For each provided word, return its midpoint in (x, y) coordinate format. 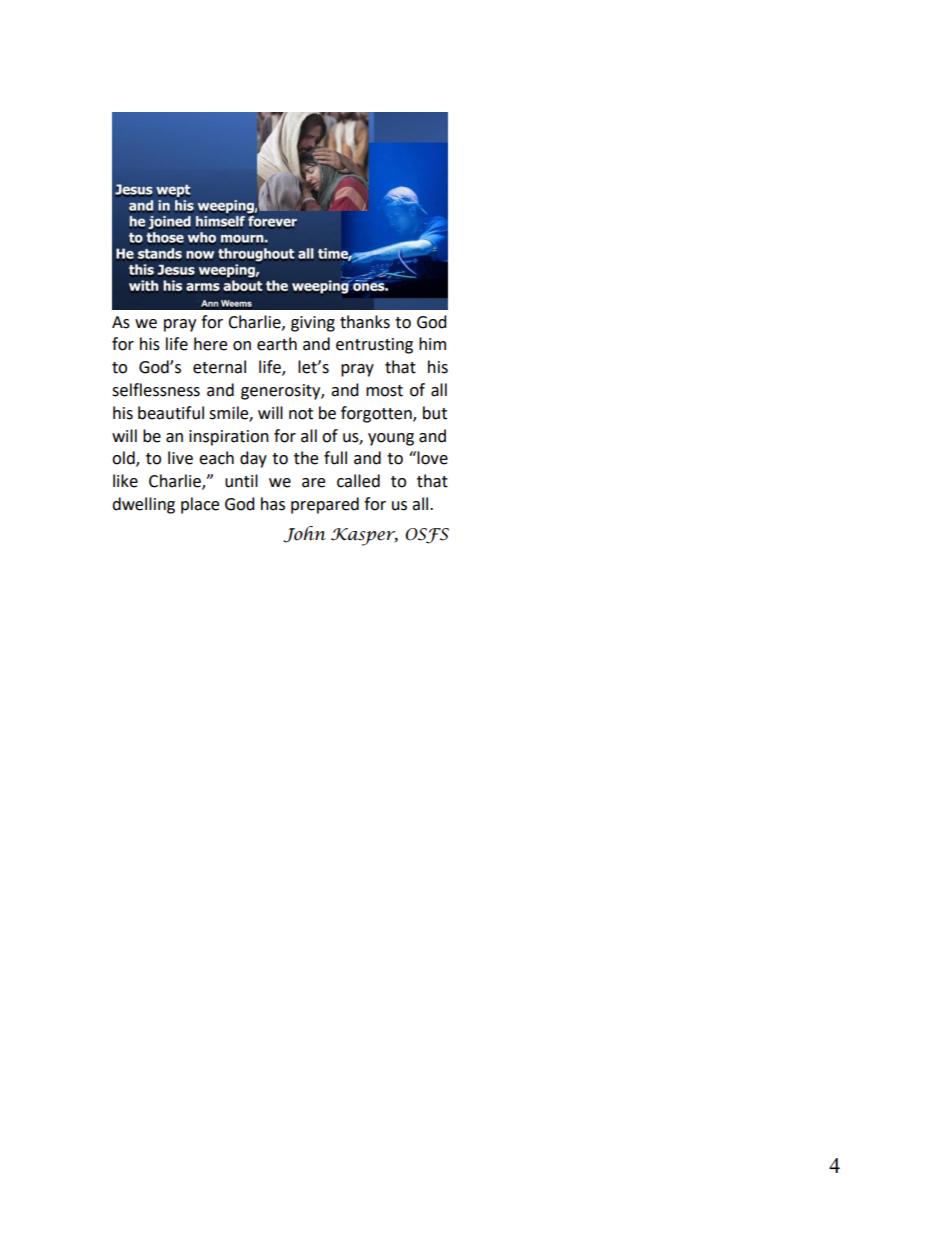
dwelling (143, 505)
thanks (365, 322)
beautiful (171, 413)
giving (313, 324)
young (391, 439)
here (210, 344)
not (301, 414)
